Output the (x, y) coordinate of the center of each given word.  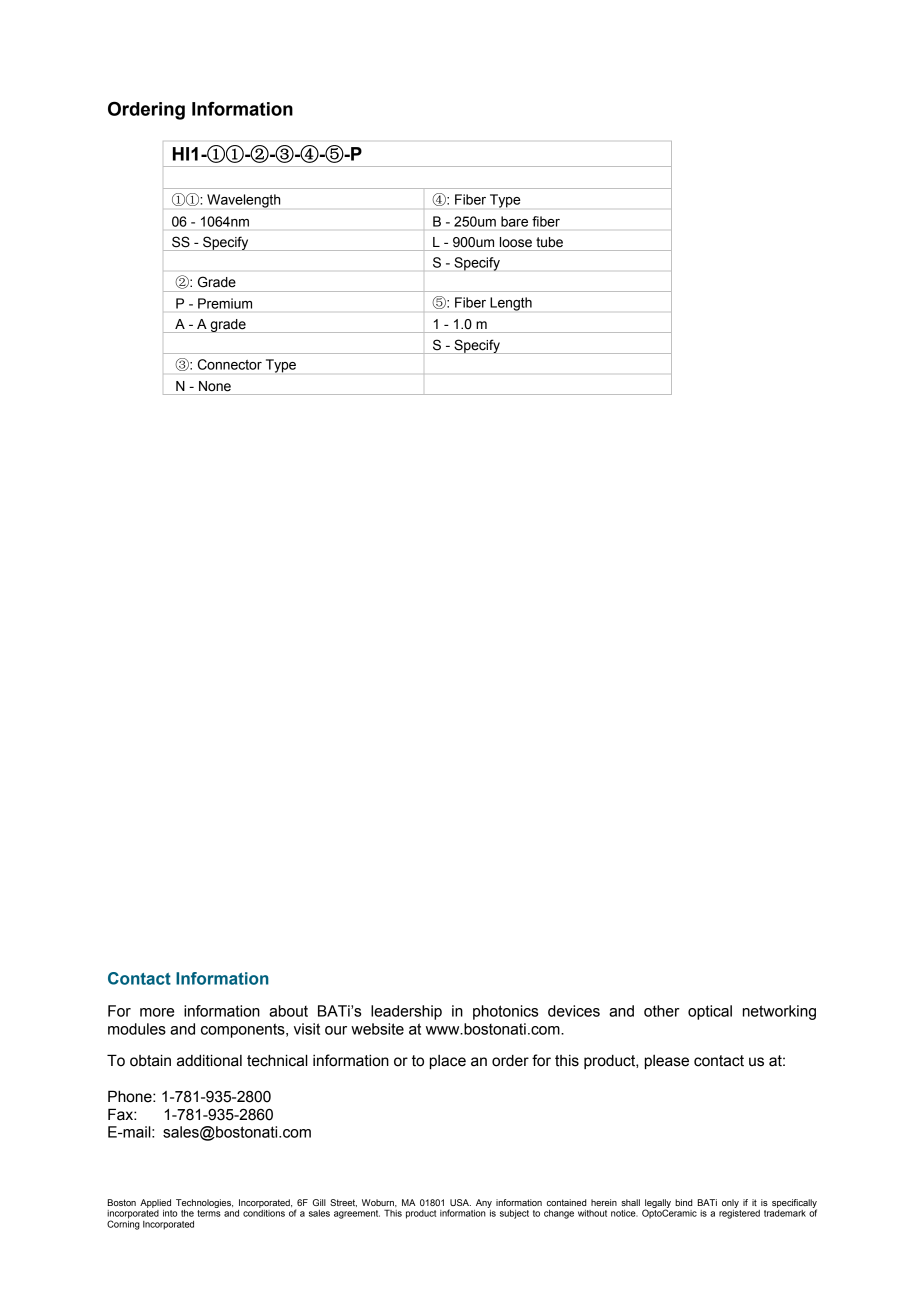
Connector (230, 364)
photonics (505, 1012)
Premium (225, 303)
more (157, 1012)
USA (460, 1202)
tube (549, 242)
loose (516, 242)
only (730, 1203)
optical (710, 1012)
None (215, 386)
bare (514, 221)
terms (209, 1213)
